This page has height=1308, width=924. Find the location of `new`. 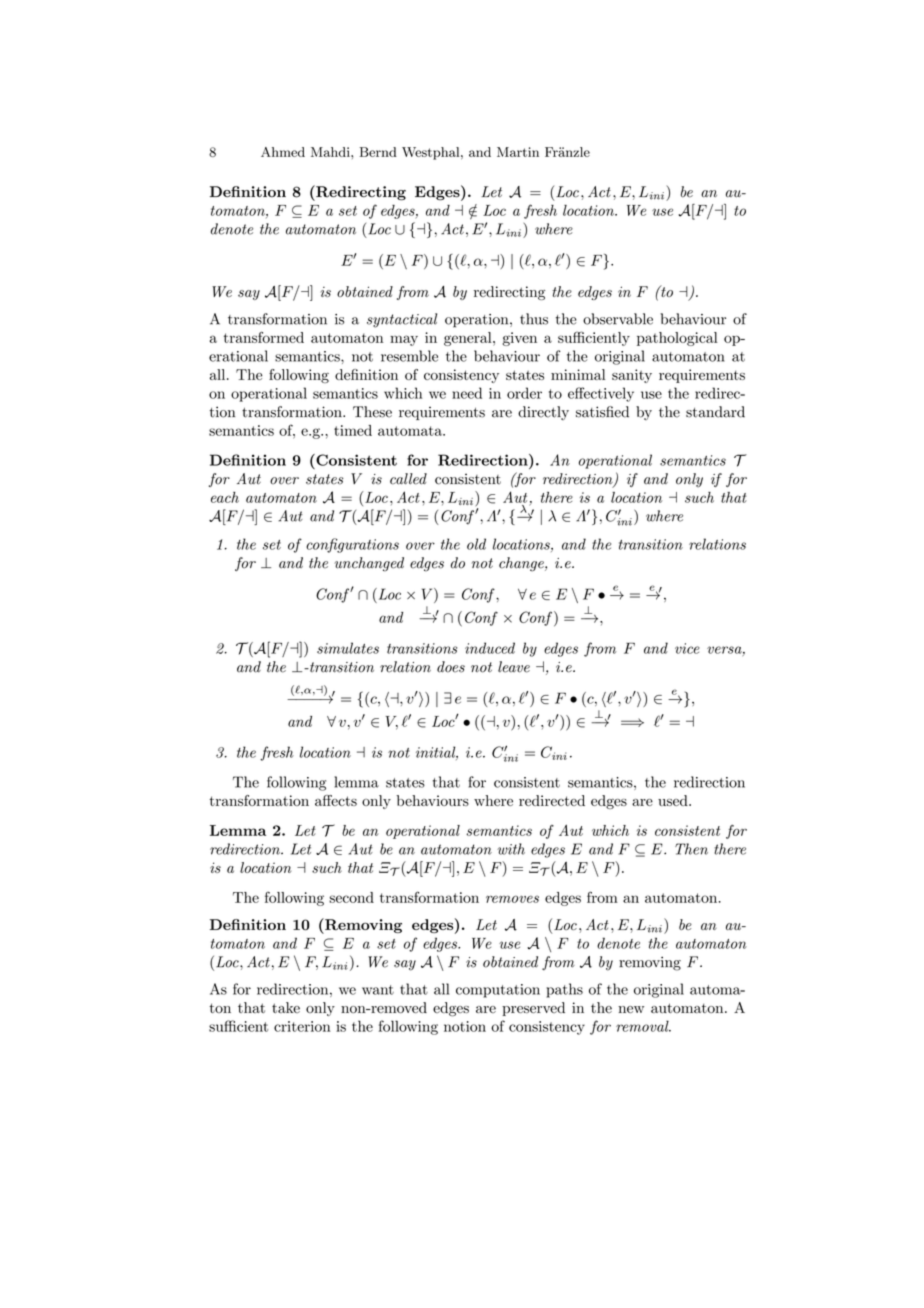

new is located at coordinates (631, 1009).
